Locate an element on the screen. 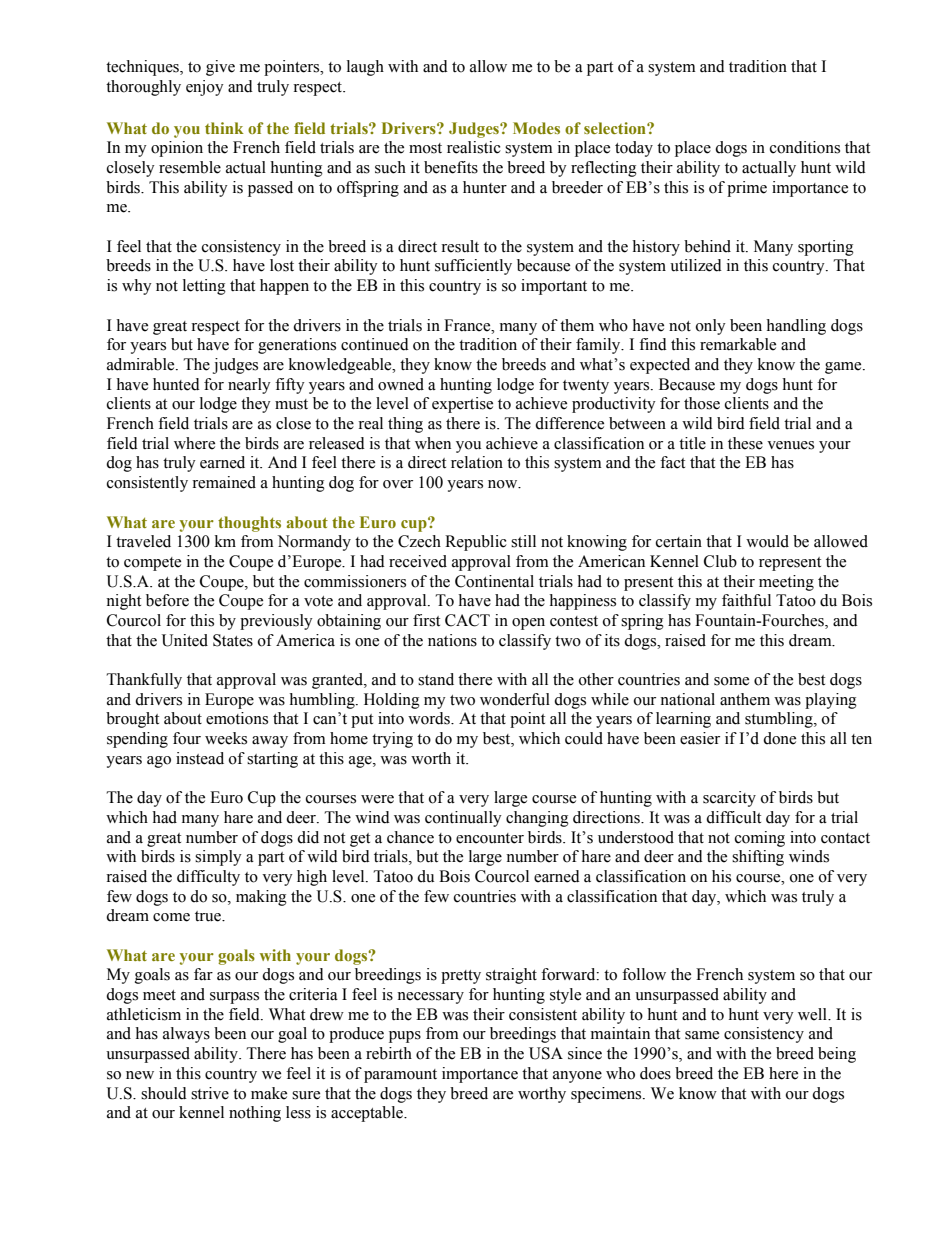  France is located at coordinates (468, 325).
